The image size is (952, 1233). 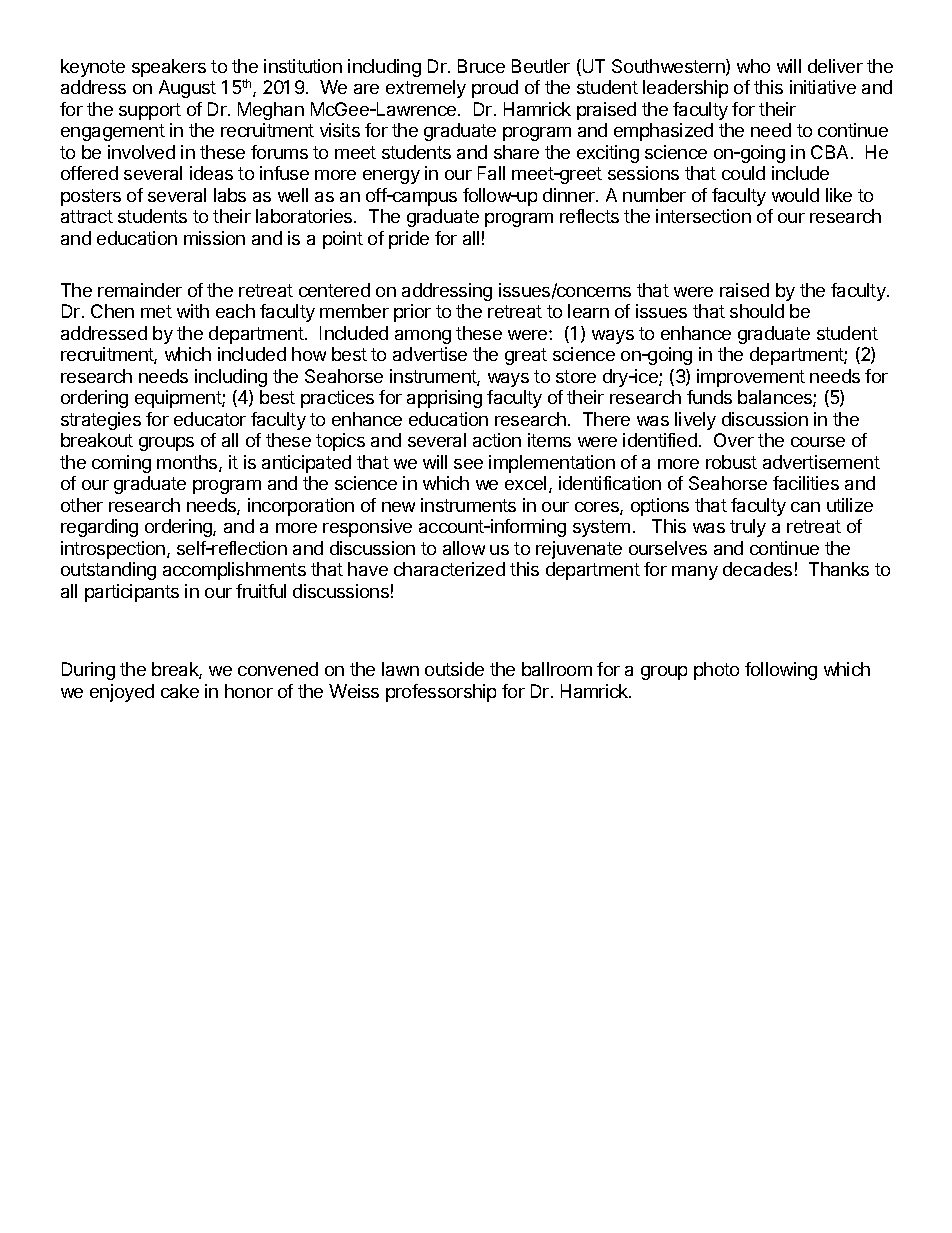 What do you see at coordinates (179, 399) in the screenshot?
I see `equipment` at bounding box center [179, 399].
